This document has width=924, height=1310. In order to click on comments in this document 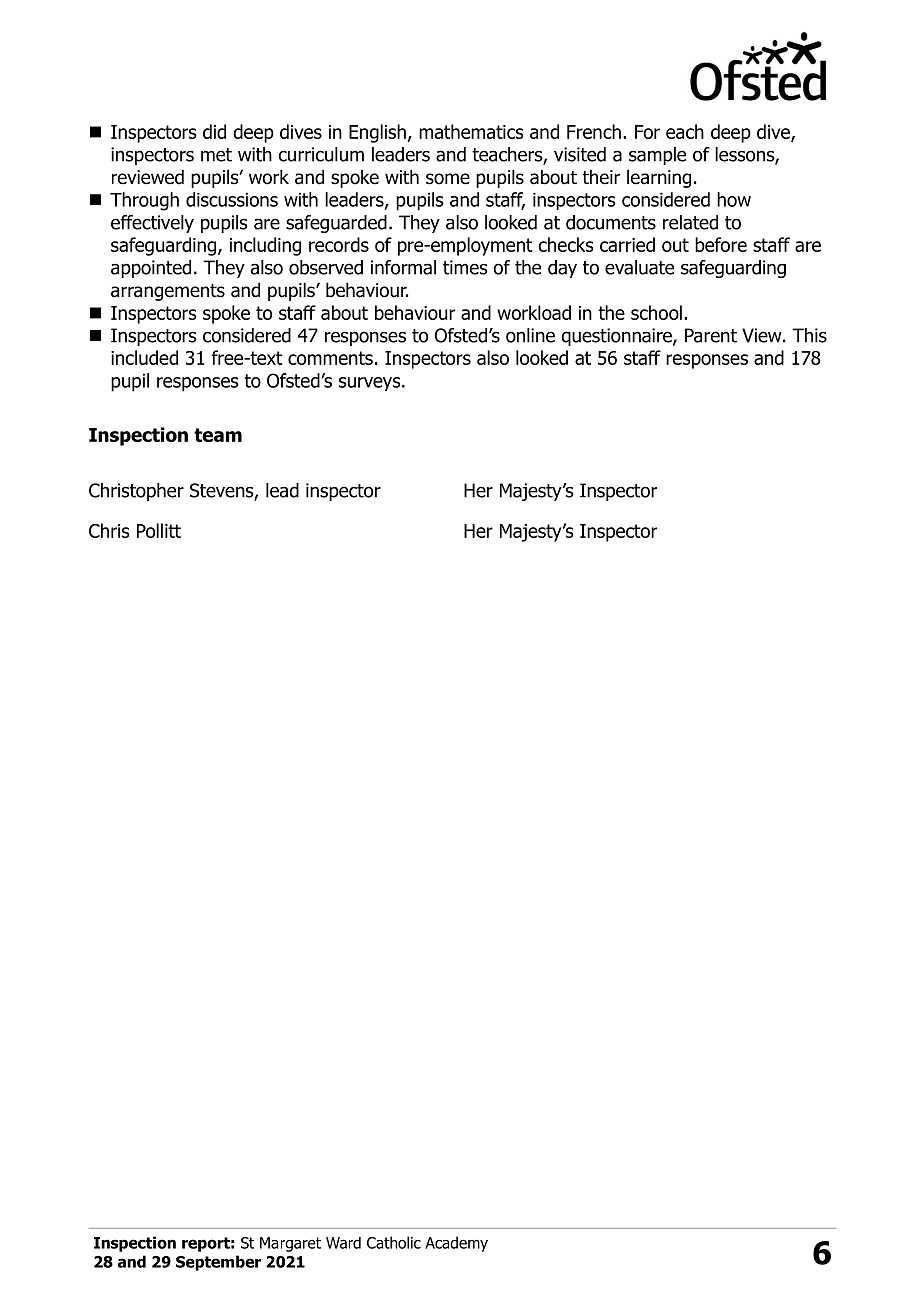, I will do `click(330, 358)`.
